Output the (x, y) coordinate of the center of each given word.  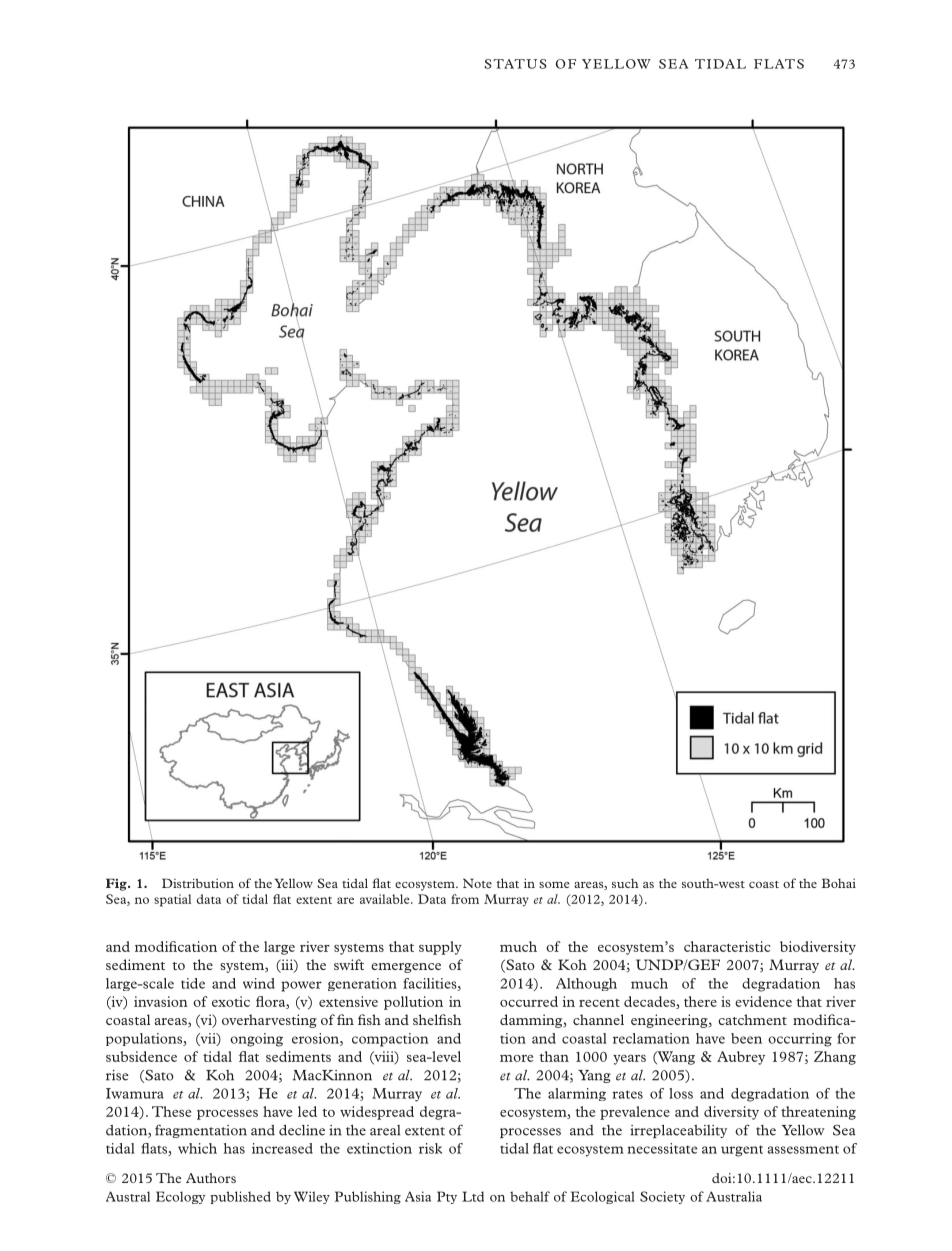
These (171, 1111)
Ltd (473, 1196)
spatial (172, 900)
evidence (763, 1001)
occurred (529, 1001)
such (625, 883)
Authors (211, 1178)
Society (662, 1197)
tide (193, 983)
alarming (577, 1094)
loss (681, 1093)
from (465, 899)
